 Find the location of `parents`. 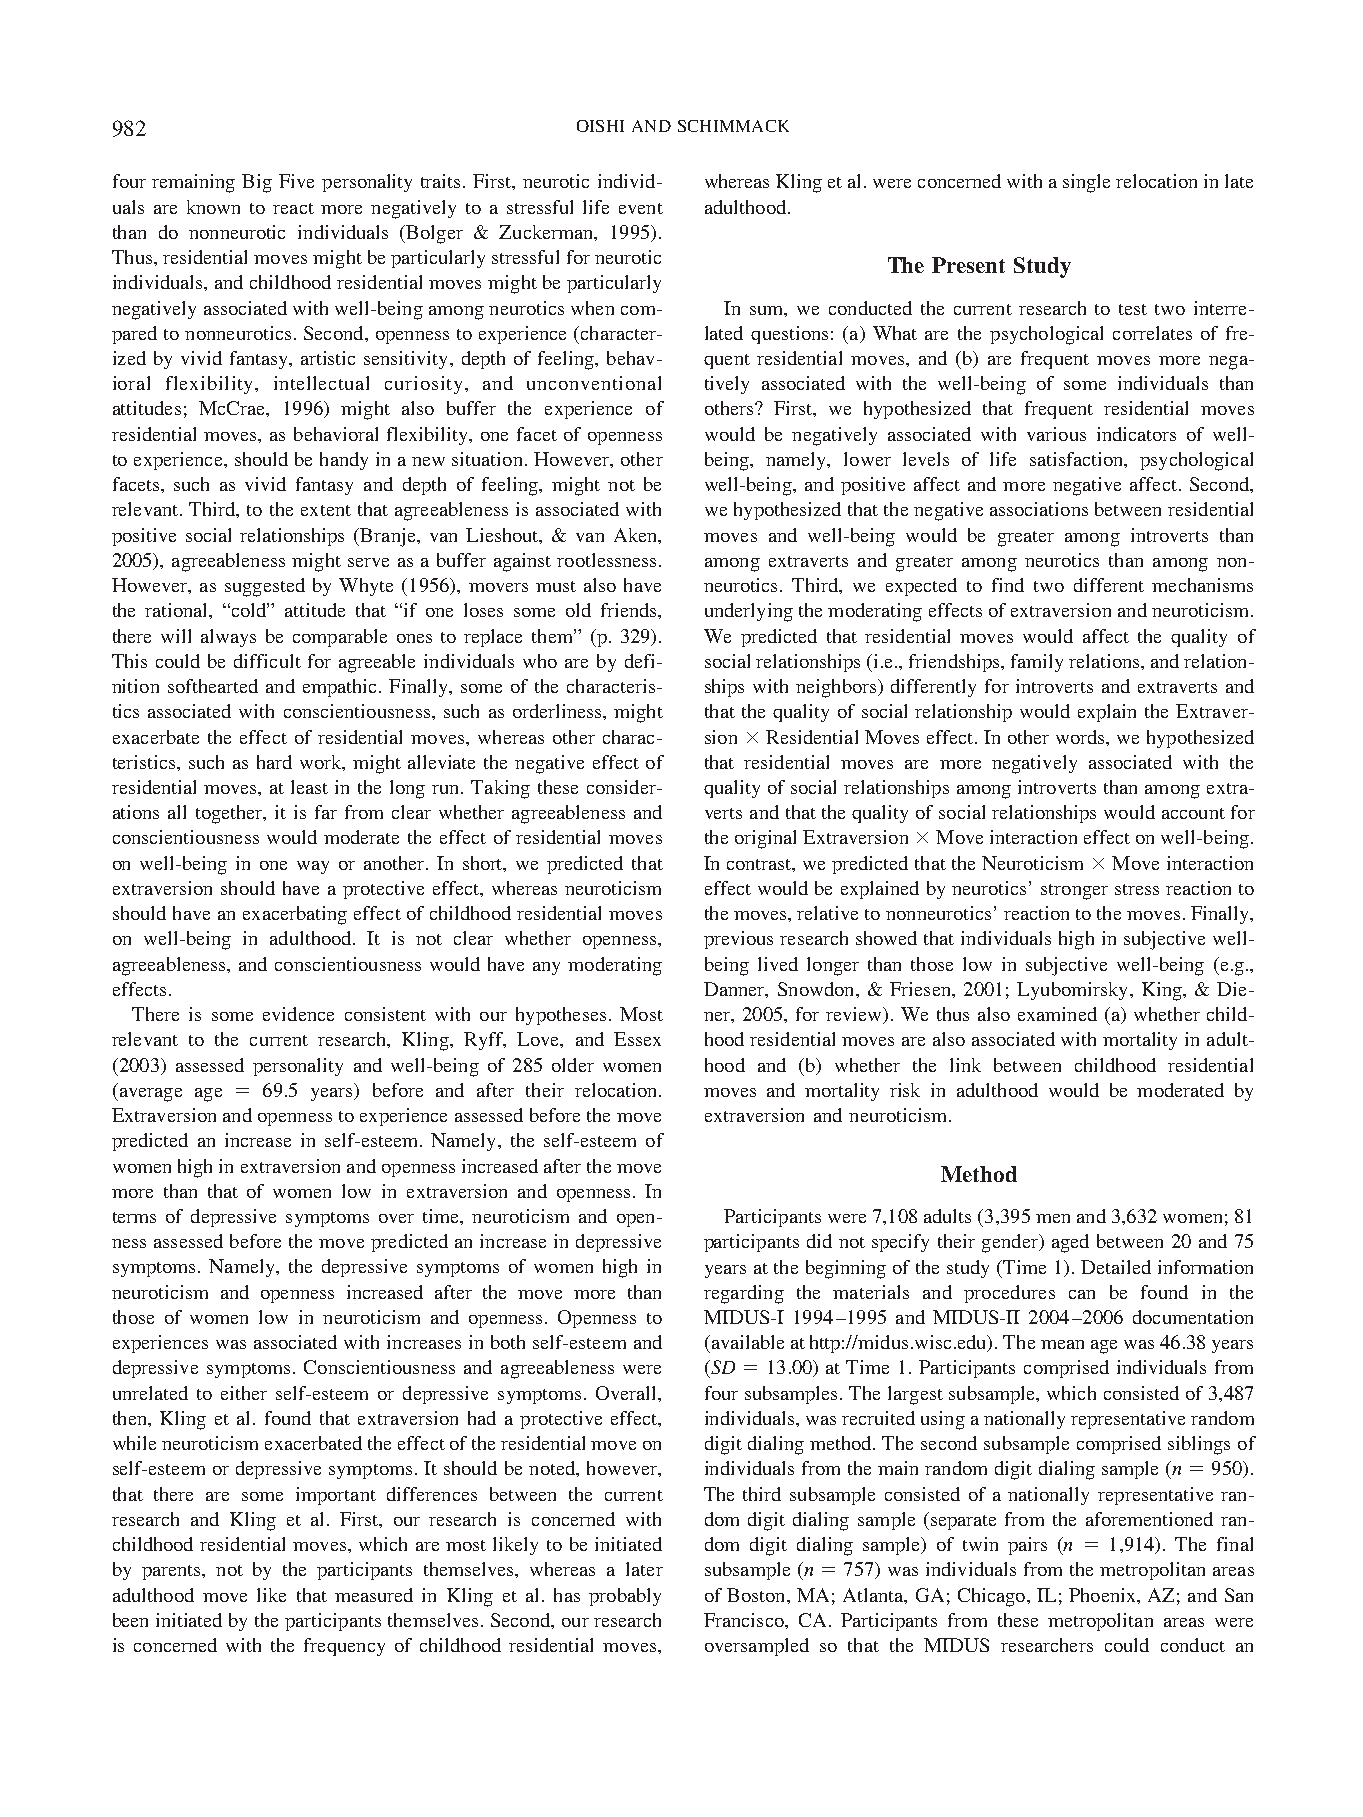

parents is located at coordinates (172, 1572).
